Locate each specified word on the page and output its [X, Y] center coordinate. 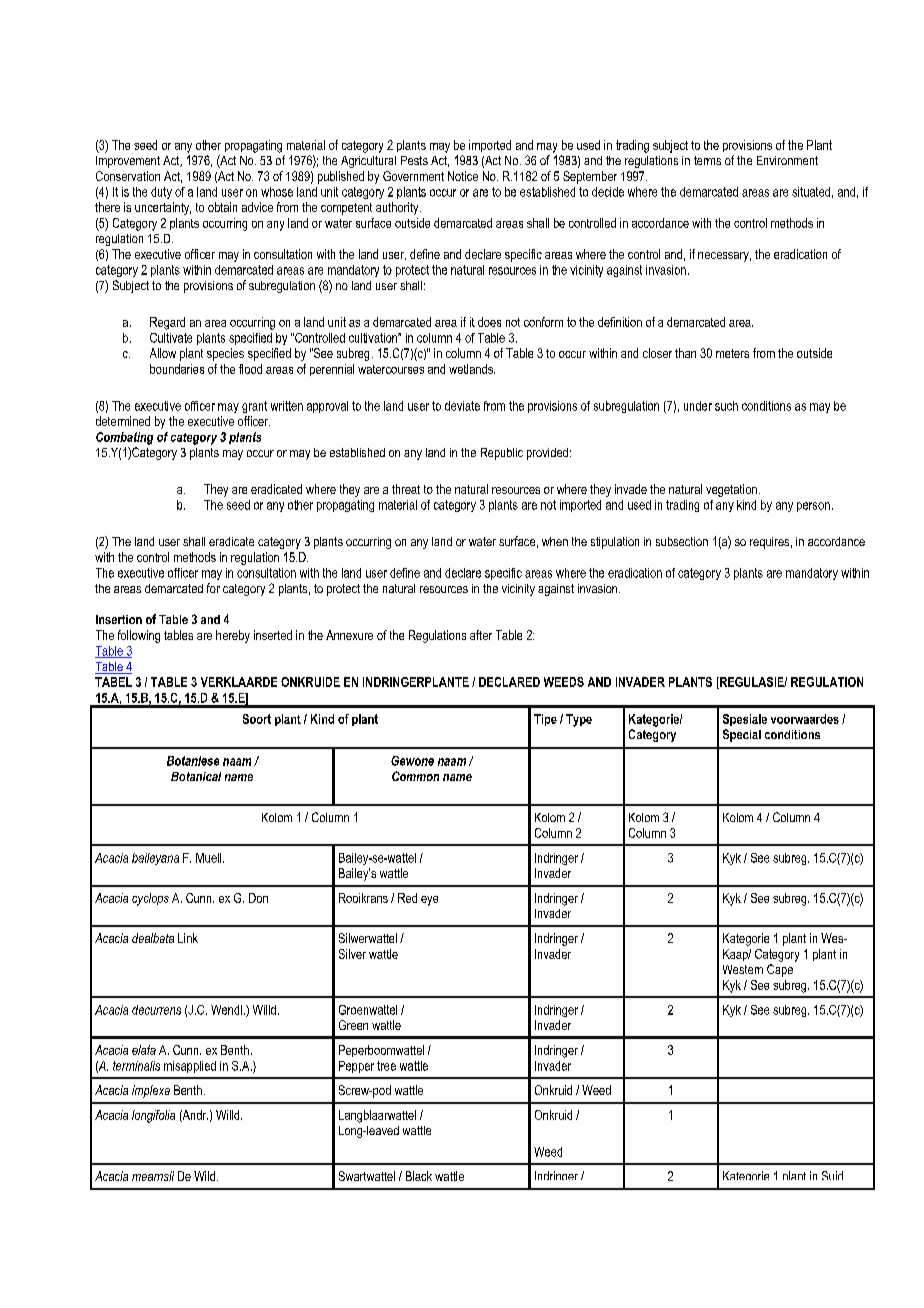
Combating [124, 438]
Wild [206, 1176]
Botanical [196, 776]
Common [415, 776]
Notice [463, 176]
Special [742, 735]
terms [707, 160]
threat [406, 489]
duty [161, 193]
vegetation [731, 490]
